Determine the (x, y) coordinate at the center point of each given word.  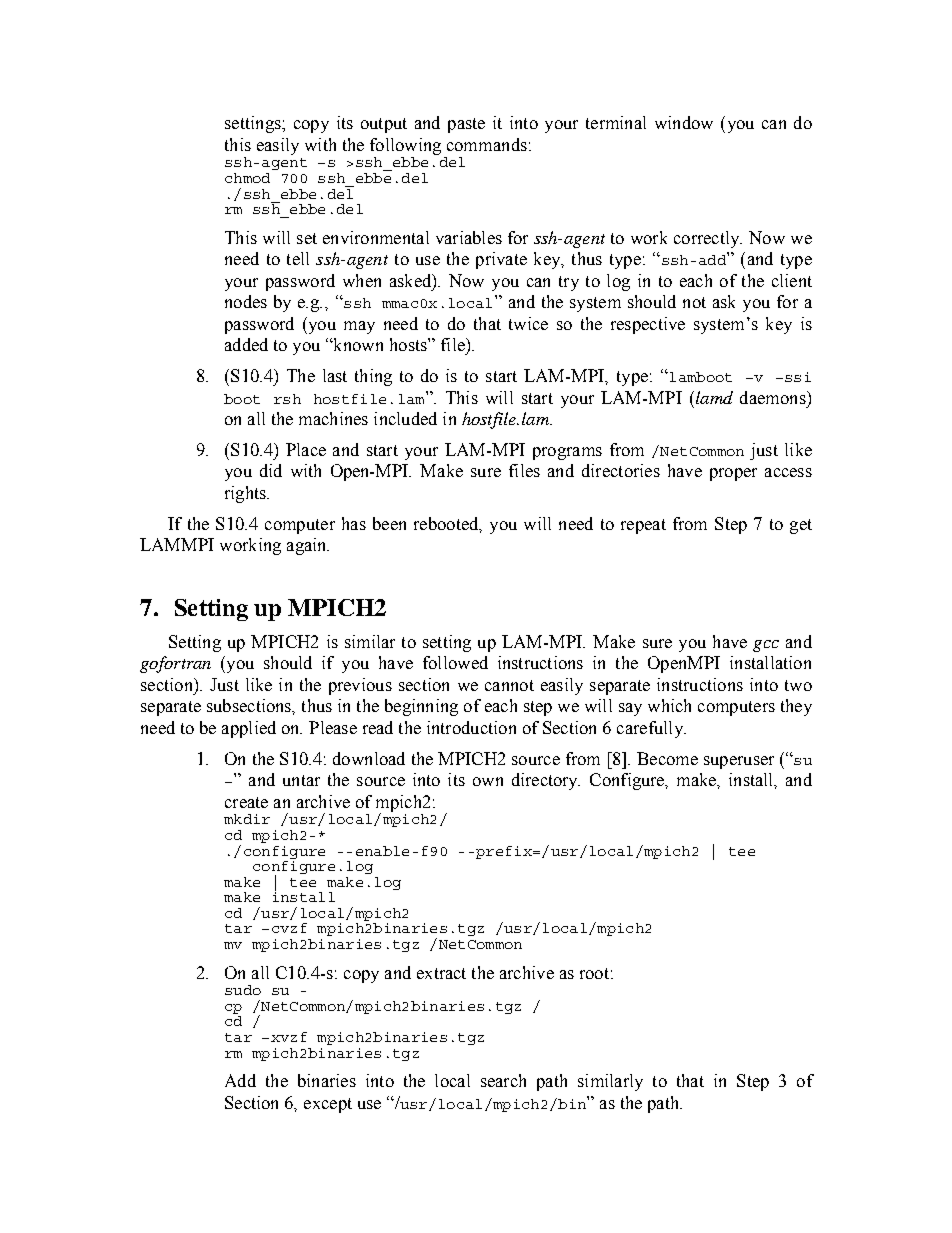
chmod (247, 178)
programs (567, 453)
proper (733, 474)
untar (301, 780)
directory (546, 781)
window (684, 122)
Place (306, 449)
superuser (739, 762)
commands (487, 144)
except (328, 1105)
